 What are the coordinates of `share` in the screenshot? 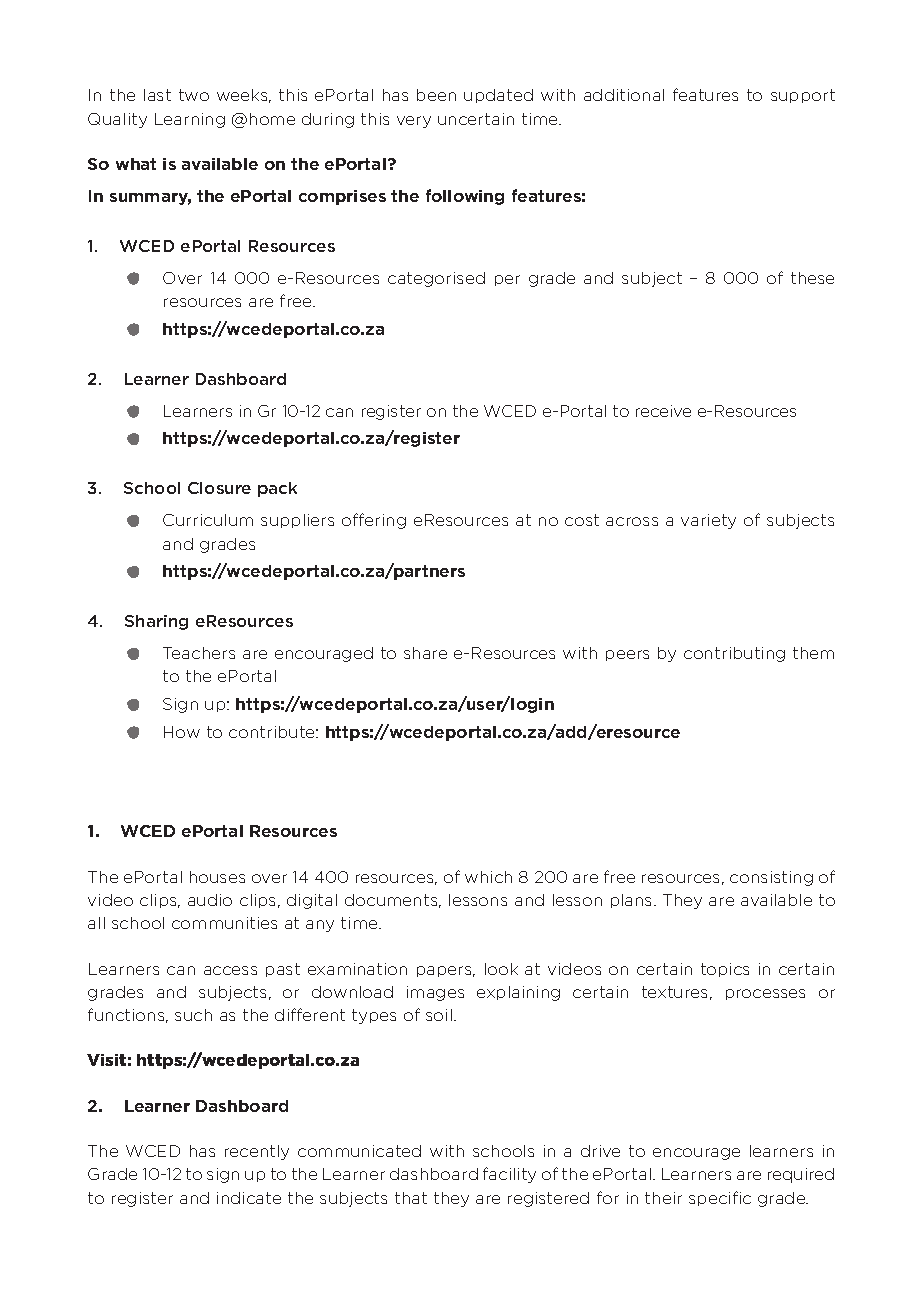 It's located at (425, 653).
